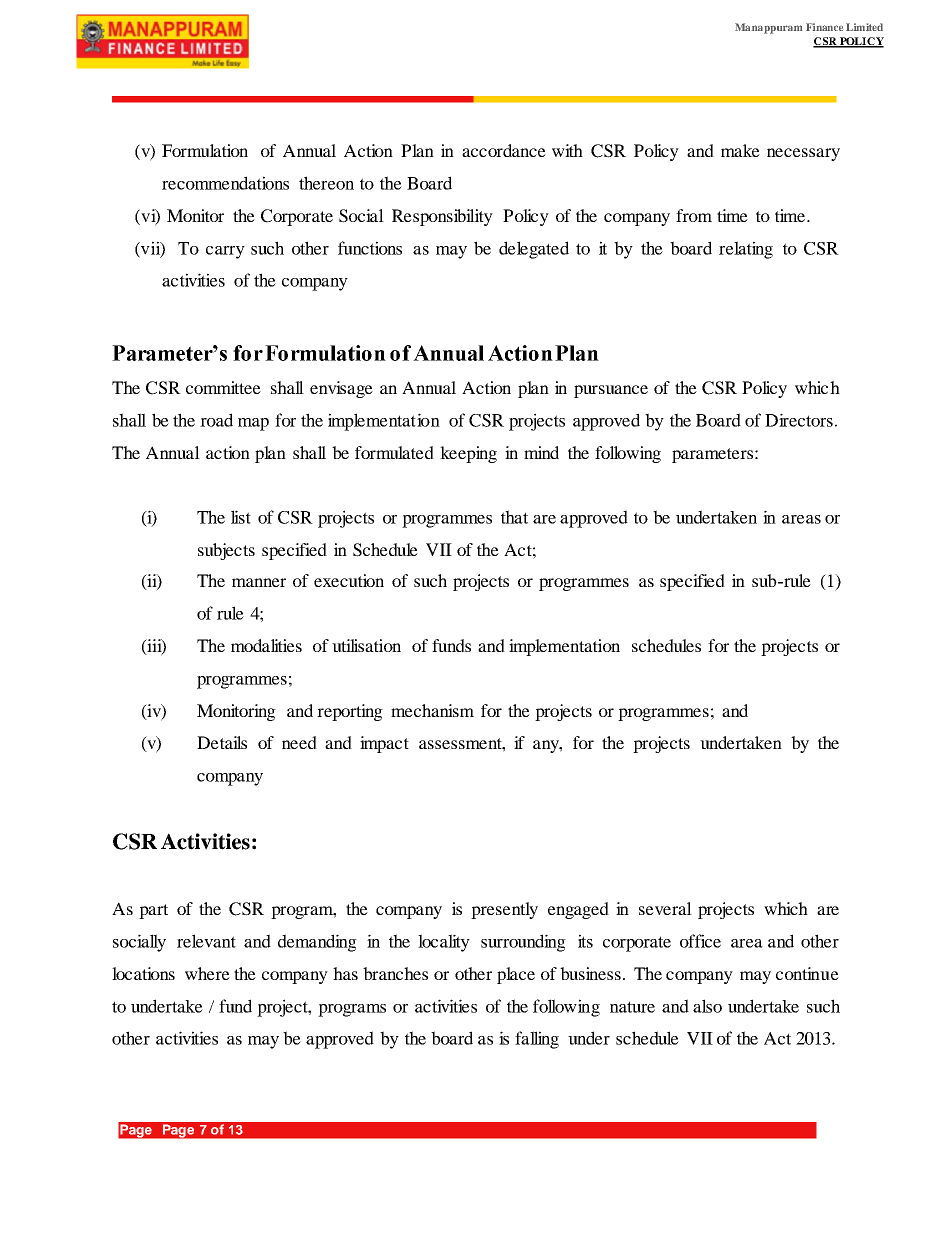 This screenshot has width=952, height=1233. What do you see at coordinates (225, 252) in the screenshot?
I see `carry` at bounding box center [225, 252].
